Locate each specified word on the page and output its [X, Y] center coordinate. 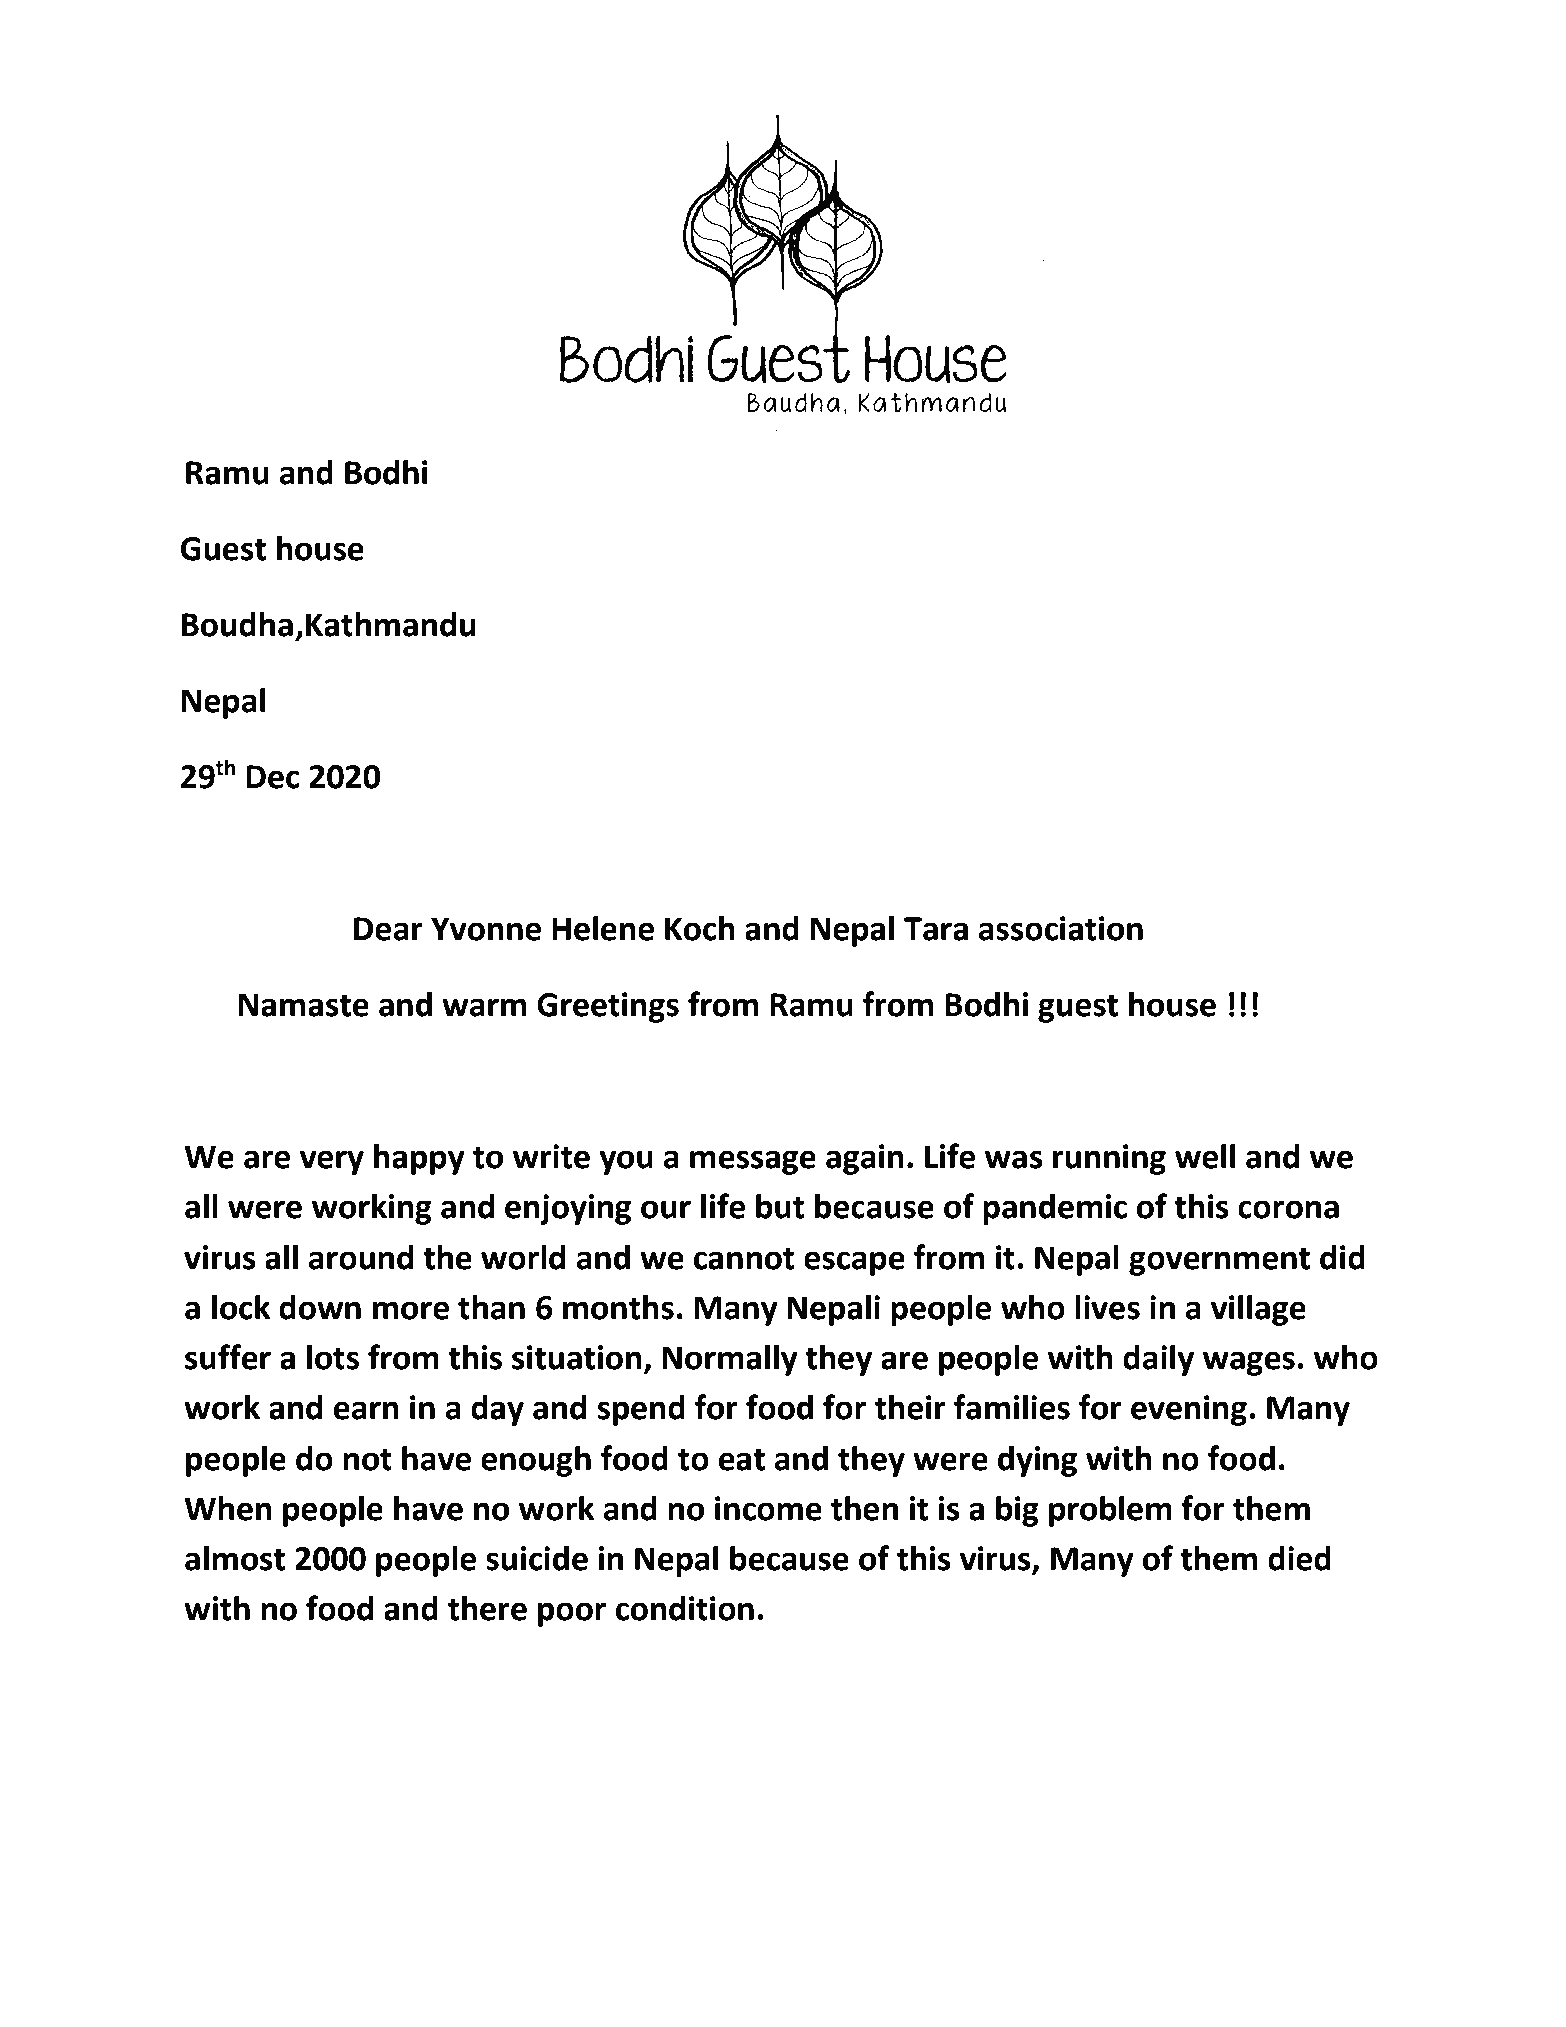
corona [1288, 1209]
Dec [272, 777]
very [332, 1162]
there [487, 1608]
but [780, 1206]
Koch [700, 928]
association [1060, 928]
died [1299, 1558]
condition [685, 1608]
